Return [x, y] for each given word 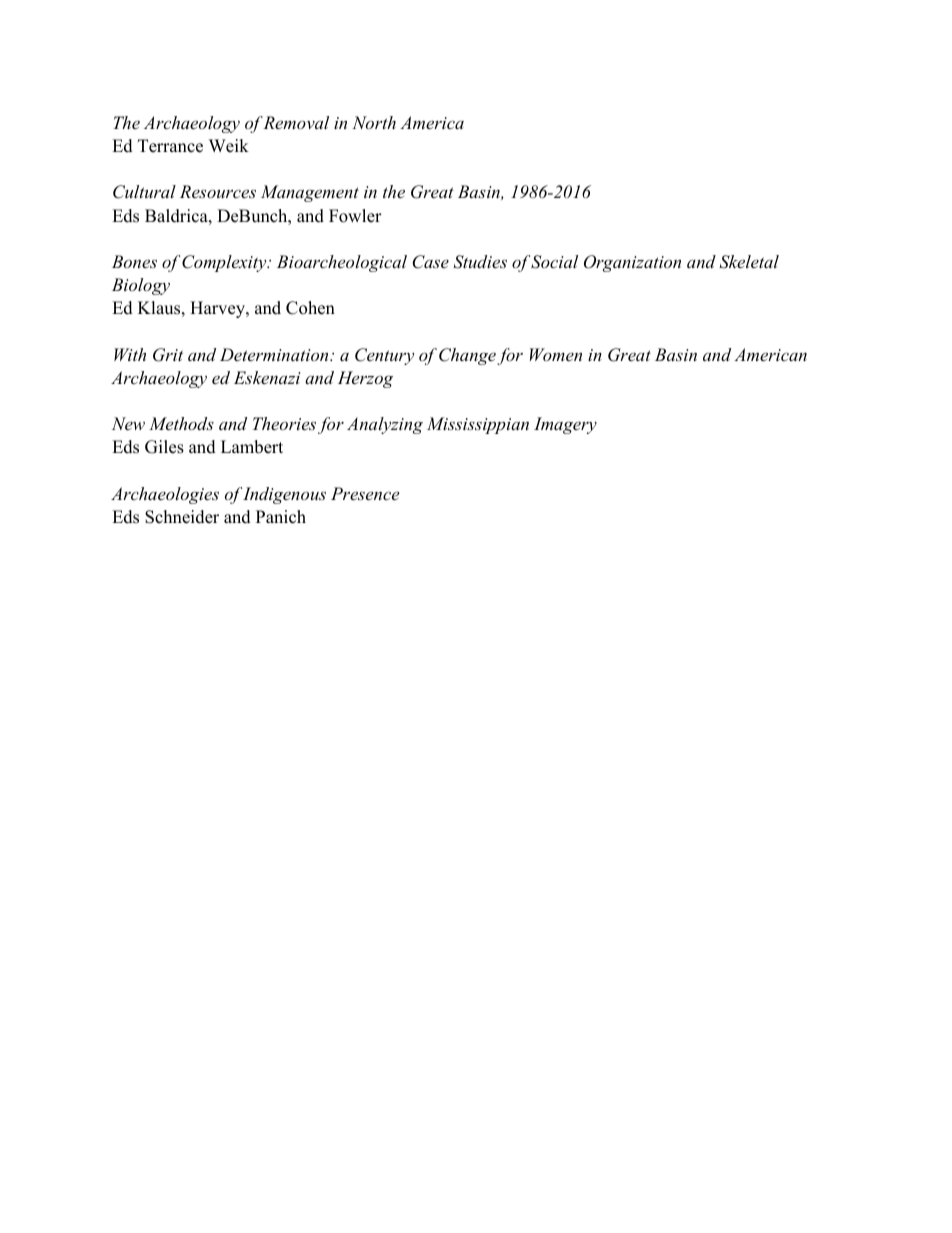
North [374, 122]
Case [430, 262]
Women [556, 354]
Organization [632, 263]
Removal [296, 122]
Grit [168, 355]
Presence [365, 493]
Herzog [365, 379]
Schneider [182, 517]
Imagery [565, 425]
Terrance [170, 146]
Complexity [225, 263]
